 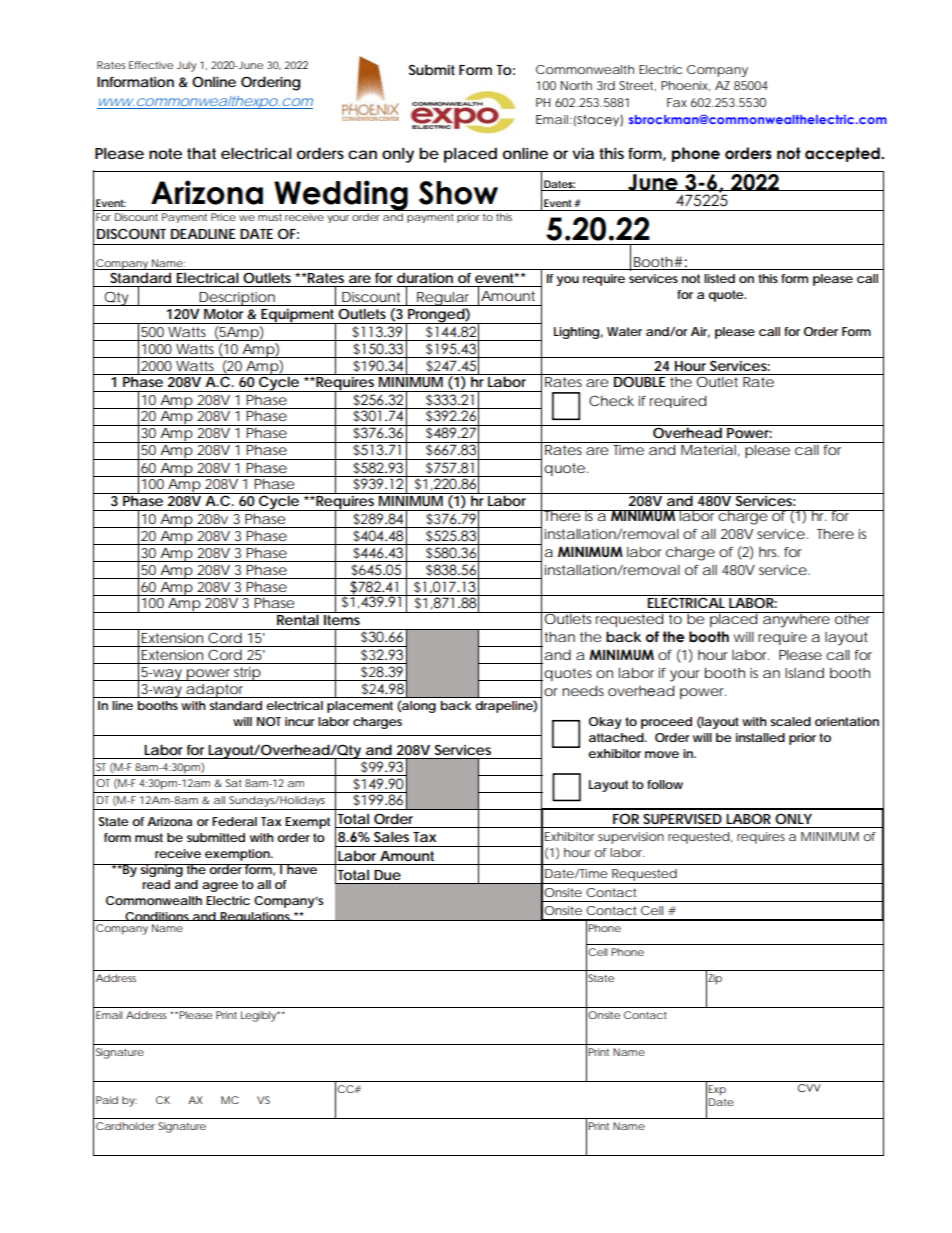 I want to click on July, so click(x=186, y=66).
